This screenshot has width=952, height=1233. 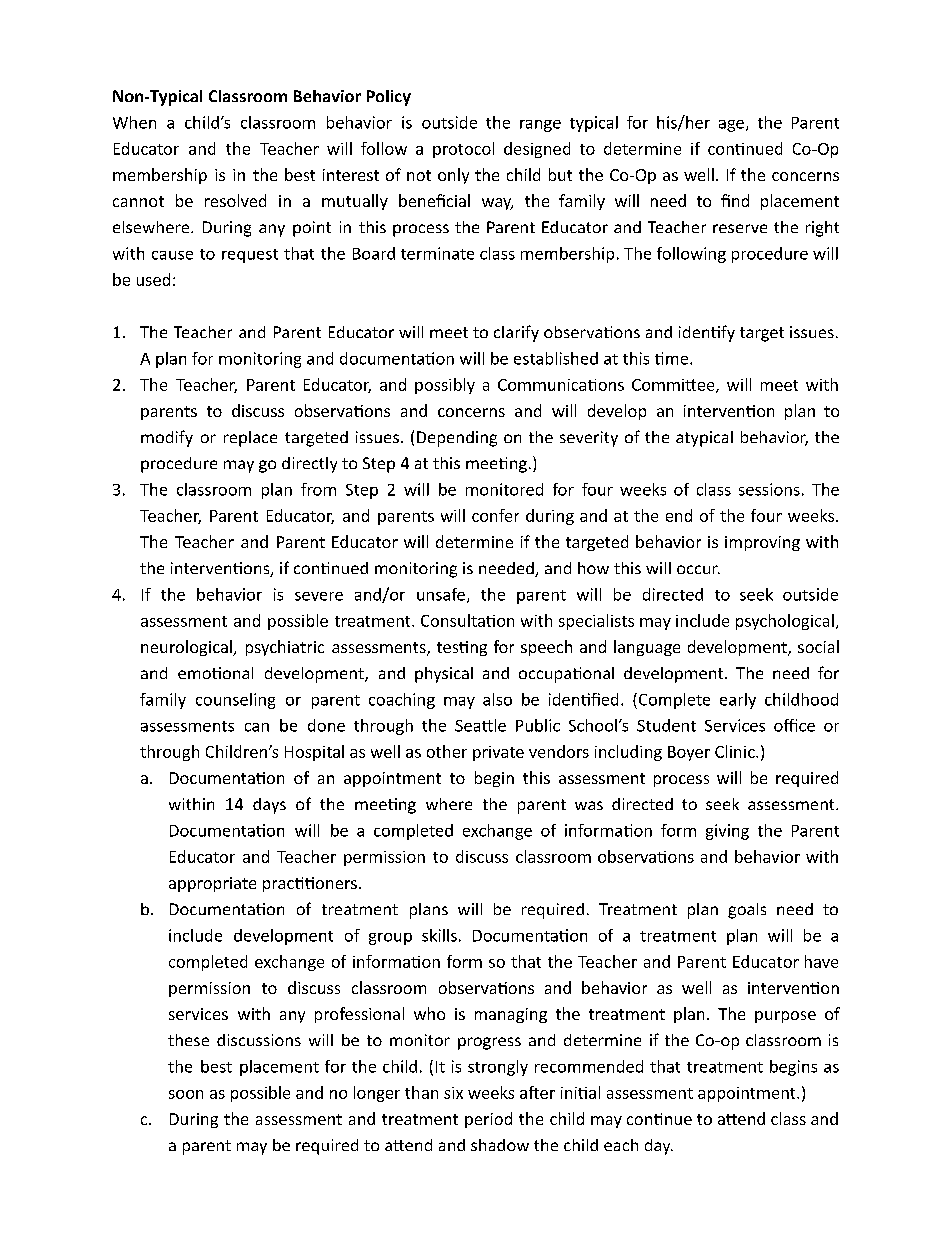 What do you see at coordinates (785, 622) in the screenshot?
I see `psychological` at bounding box center [785, 622].
